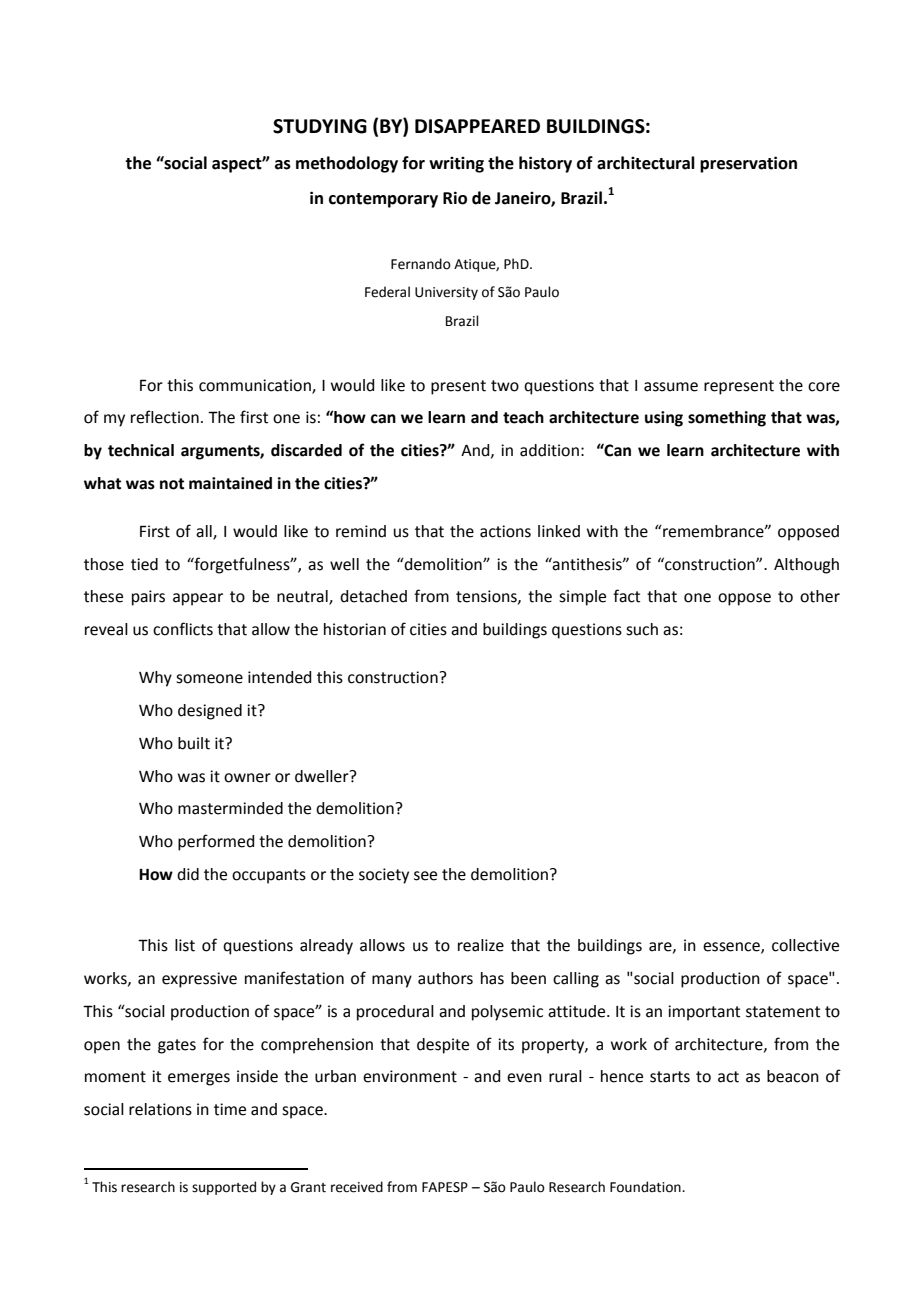 The image size is (924, 1308). Describe the element at coordinates (748, 164) in the screenshot. I see `preservation` at that location.
